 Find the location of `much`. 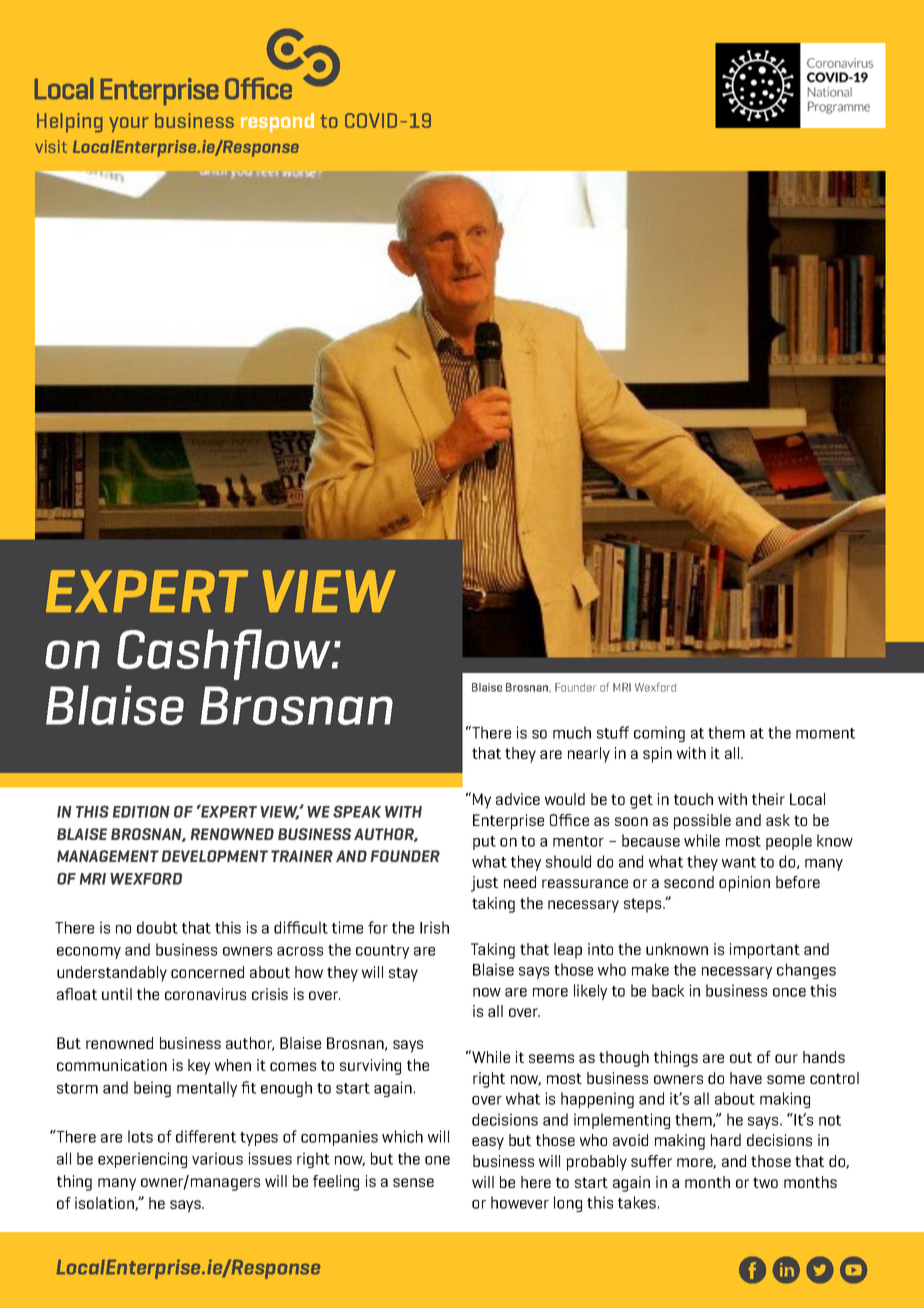

much is located at coordinates (572, 732).
